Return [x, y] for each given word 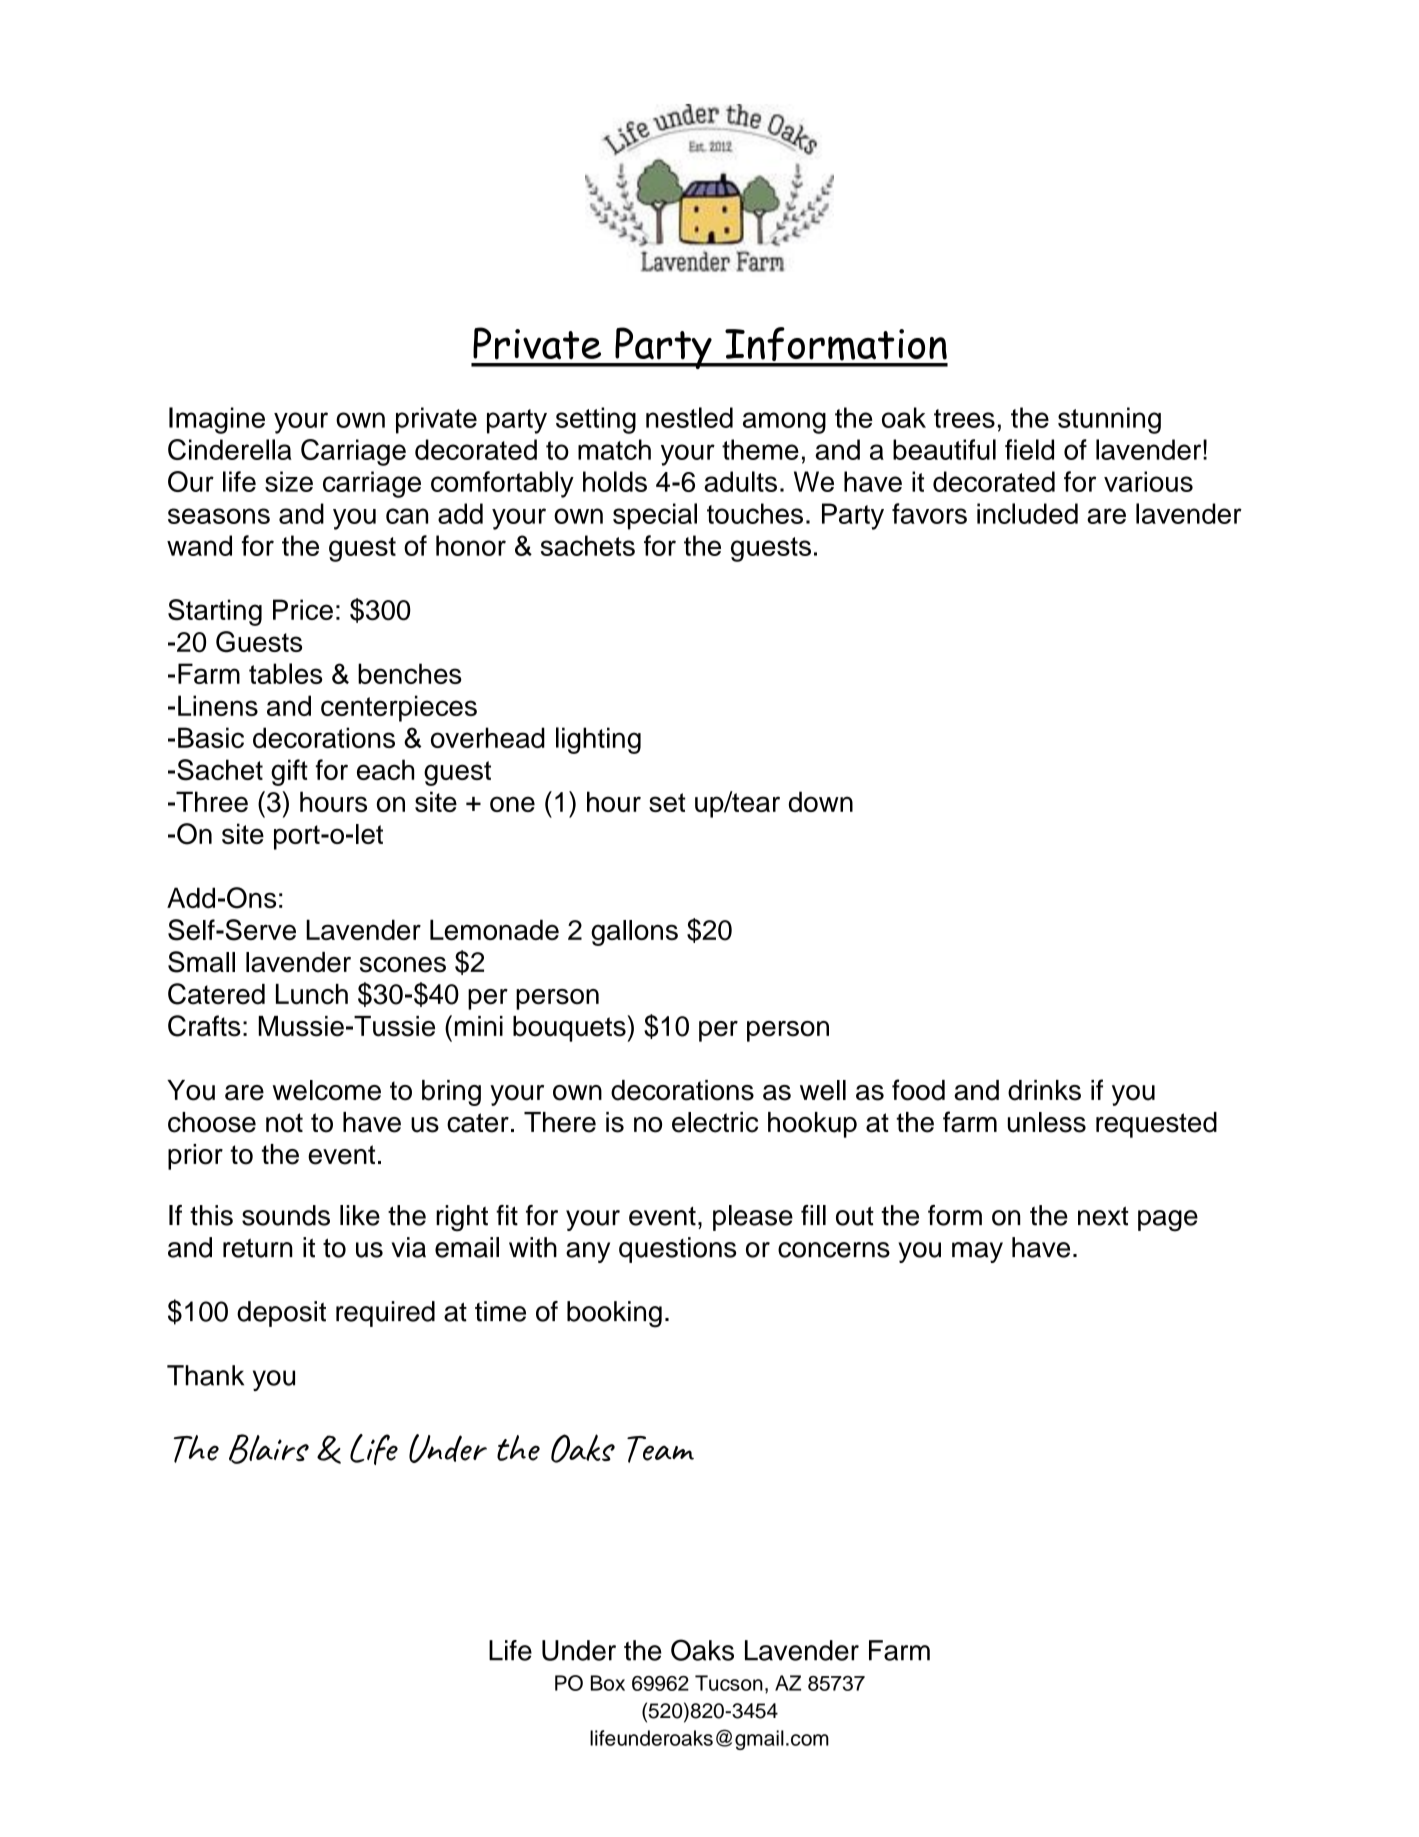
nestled [689, 417]
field [1029, 449]
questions [677, 1250]
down [821, 801]
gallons [634, 933]
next [1103, 1216]
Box [608, 1683]
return [258, 1248]
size [289, 481]
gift [289, 772]
